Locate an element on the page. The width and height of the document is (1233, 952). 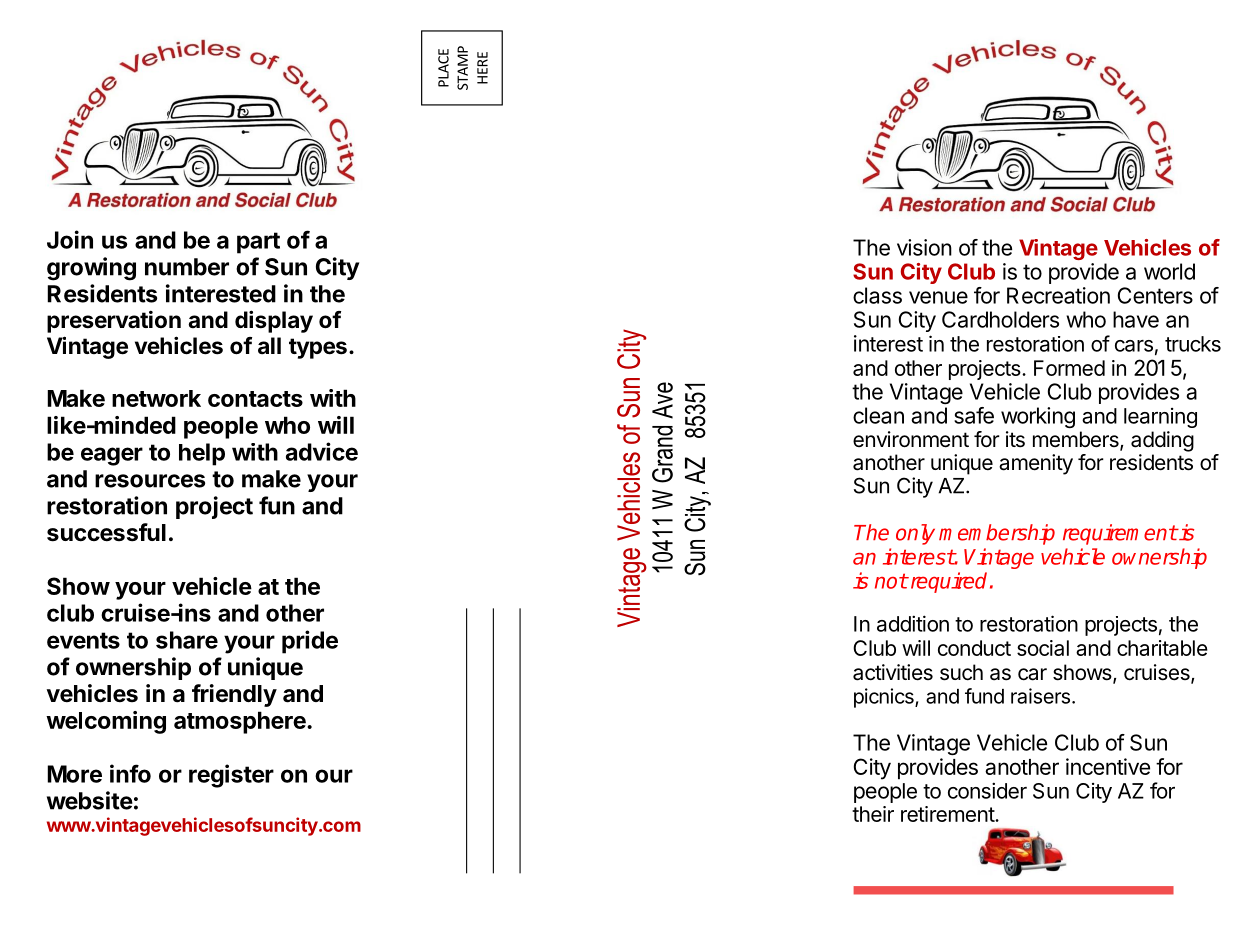
world is located at coordinates (1169, 271).
